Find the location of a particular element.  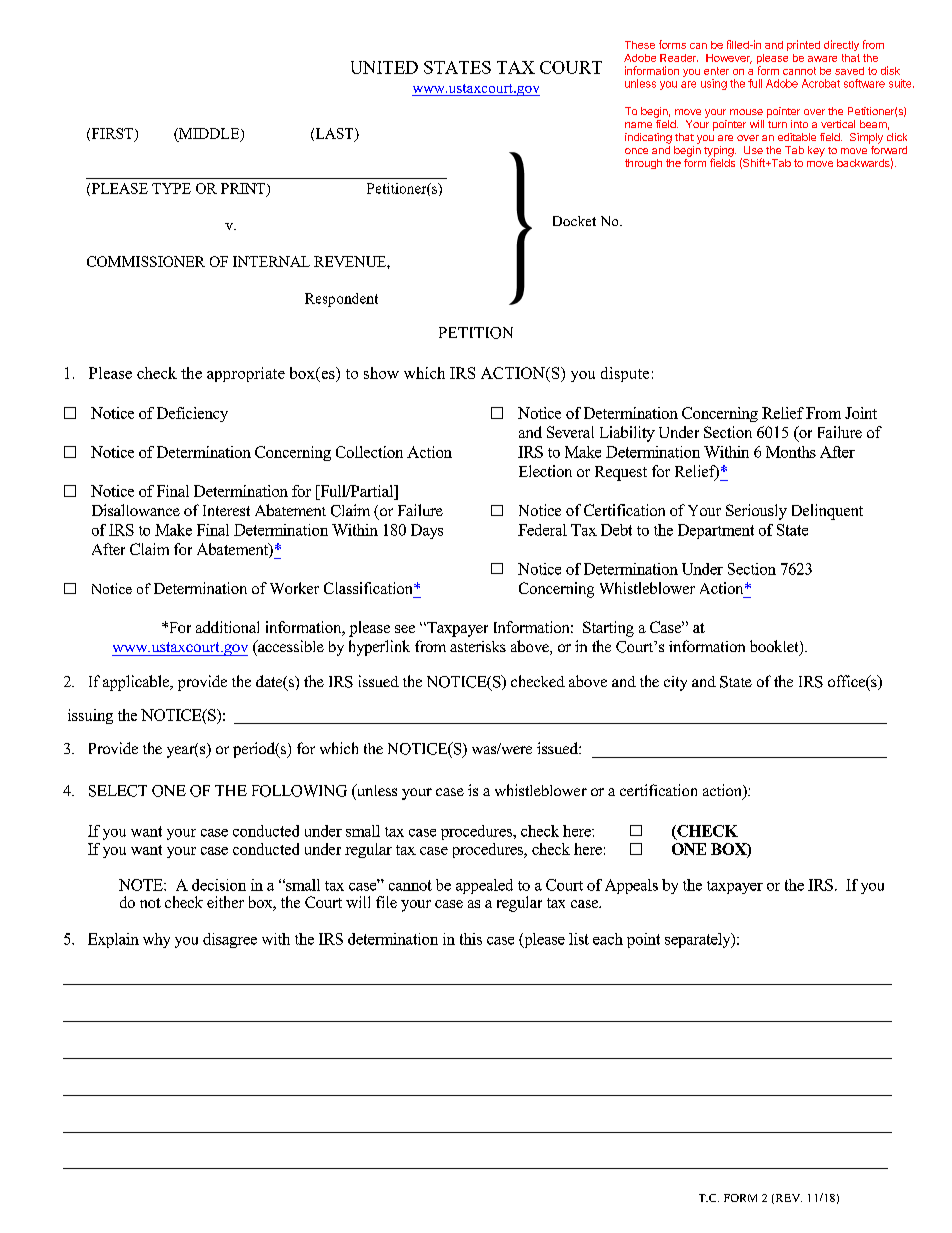

additional is located at coordinates (227, 627).
